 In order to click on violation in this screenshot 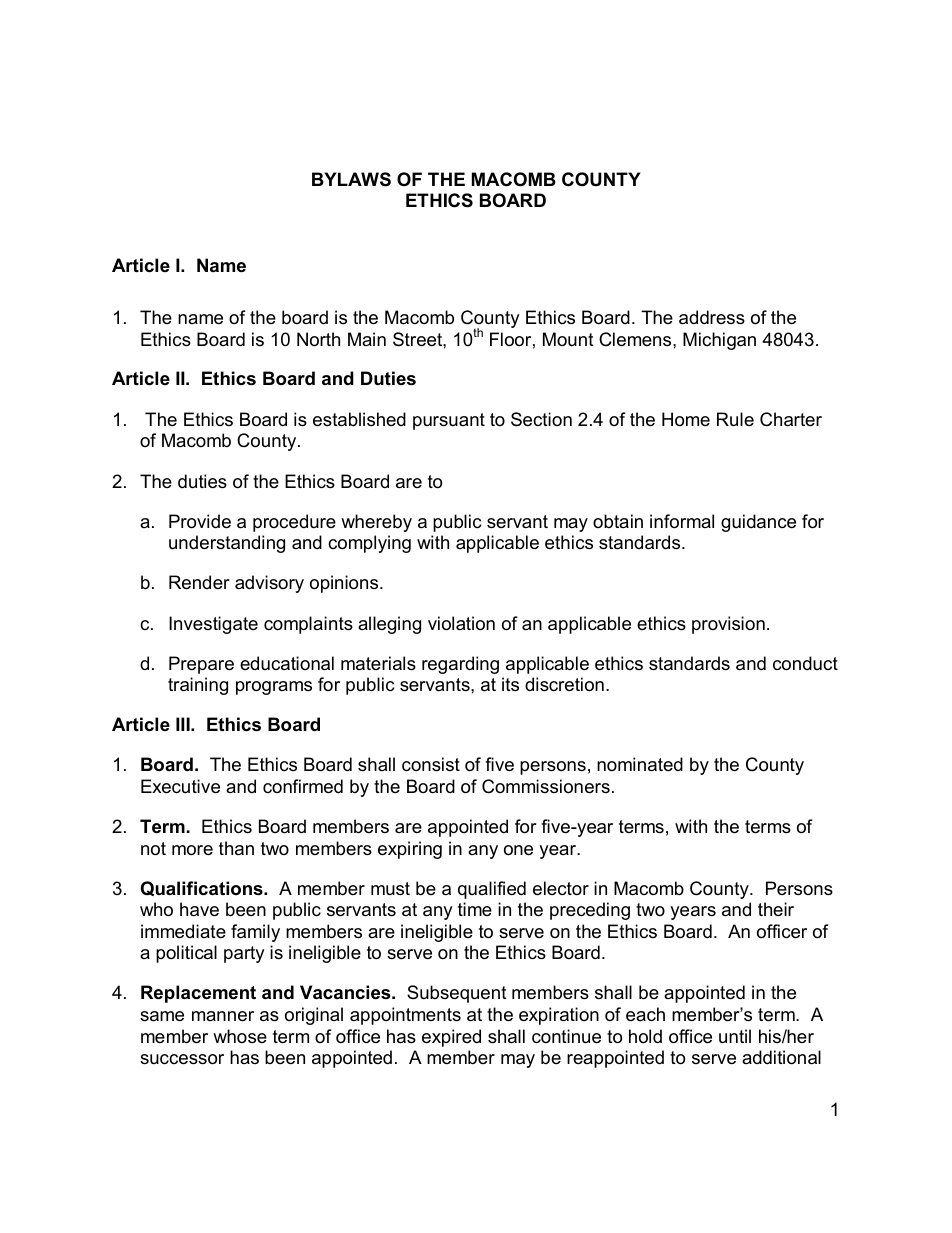, I will do `click(461, 623)`.
